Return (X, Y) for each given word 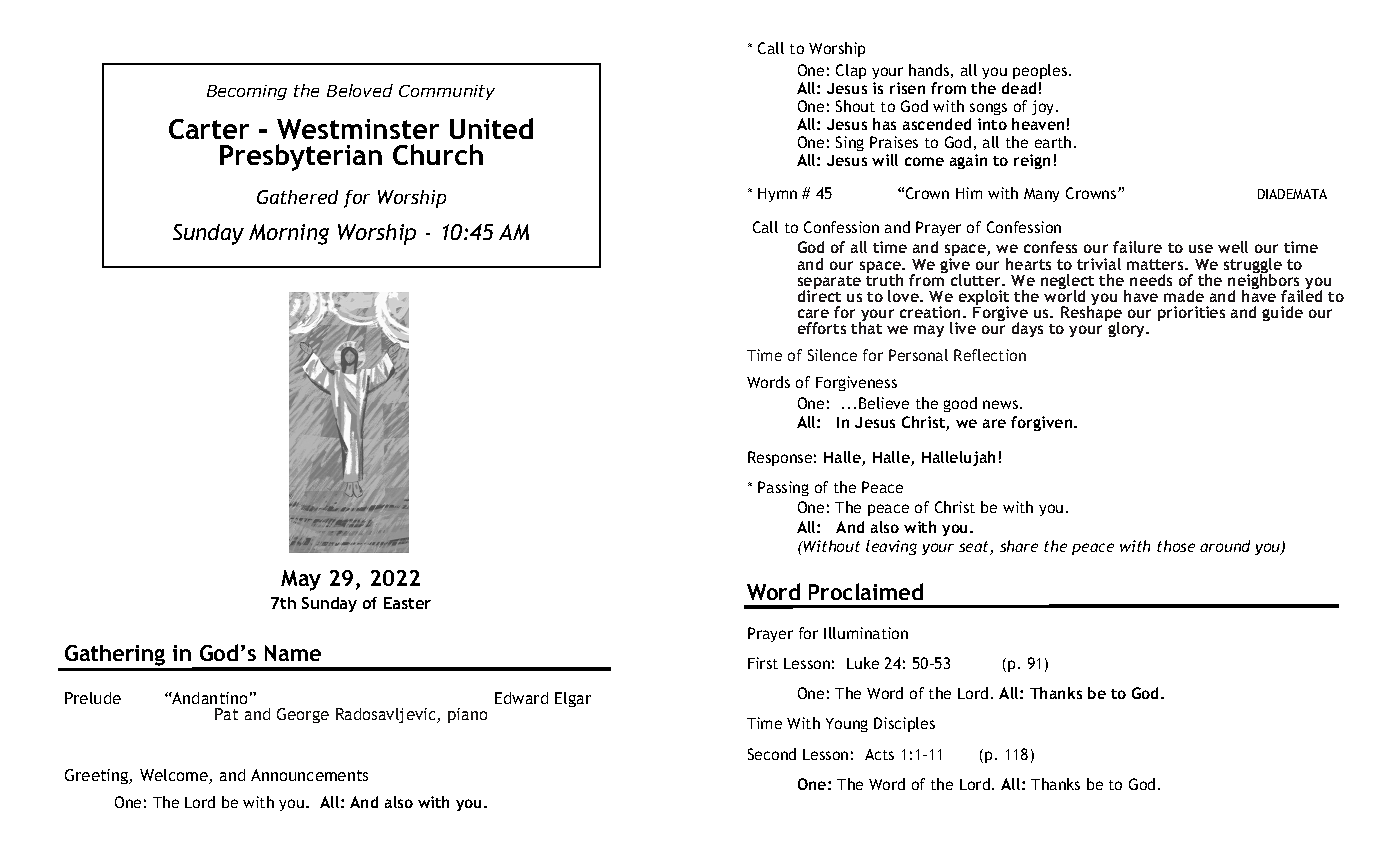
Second (772, 754)
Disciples (904, 724)
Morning (289, 234)
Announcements (309, 775)
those (1176, 546)
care (813, 313)
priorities (1191, 313)
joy (1044, 107)
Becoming (247, 92)
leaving (891, 547)
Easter (407, 603)
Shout (855, 106)
